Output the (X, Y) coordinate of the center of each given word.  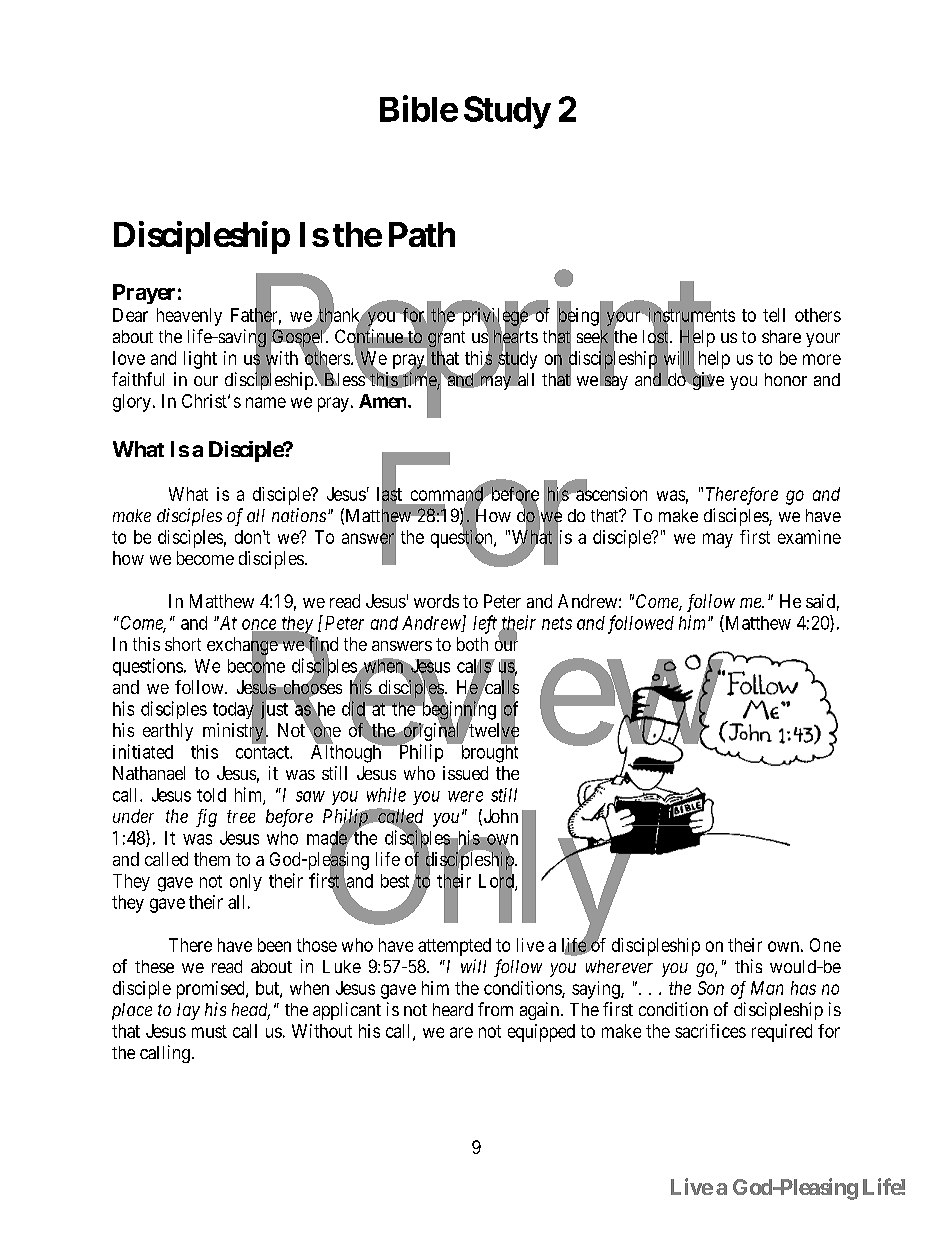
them (212, 859)
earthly (168, 732)
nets (557, 623)
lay (188, 1011)
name (266, 402)
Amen (384, 401)
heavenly (189, 317)
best (395, 881)
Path (422, 234)
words (436, 601)
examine (809, 537)
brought (488, 753)
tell (774, 315)
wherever (619, 966)
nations (299, 515)
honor (786, 379)
